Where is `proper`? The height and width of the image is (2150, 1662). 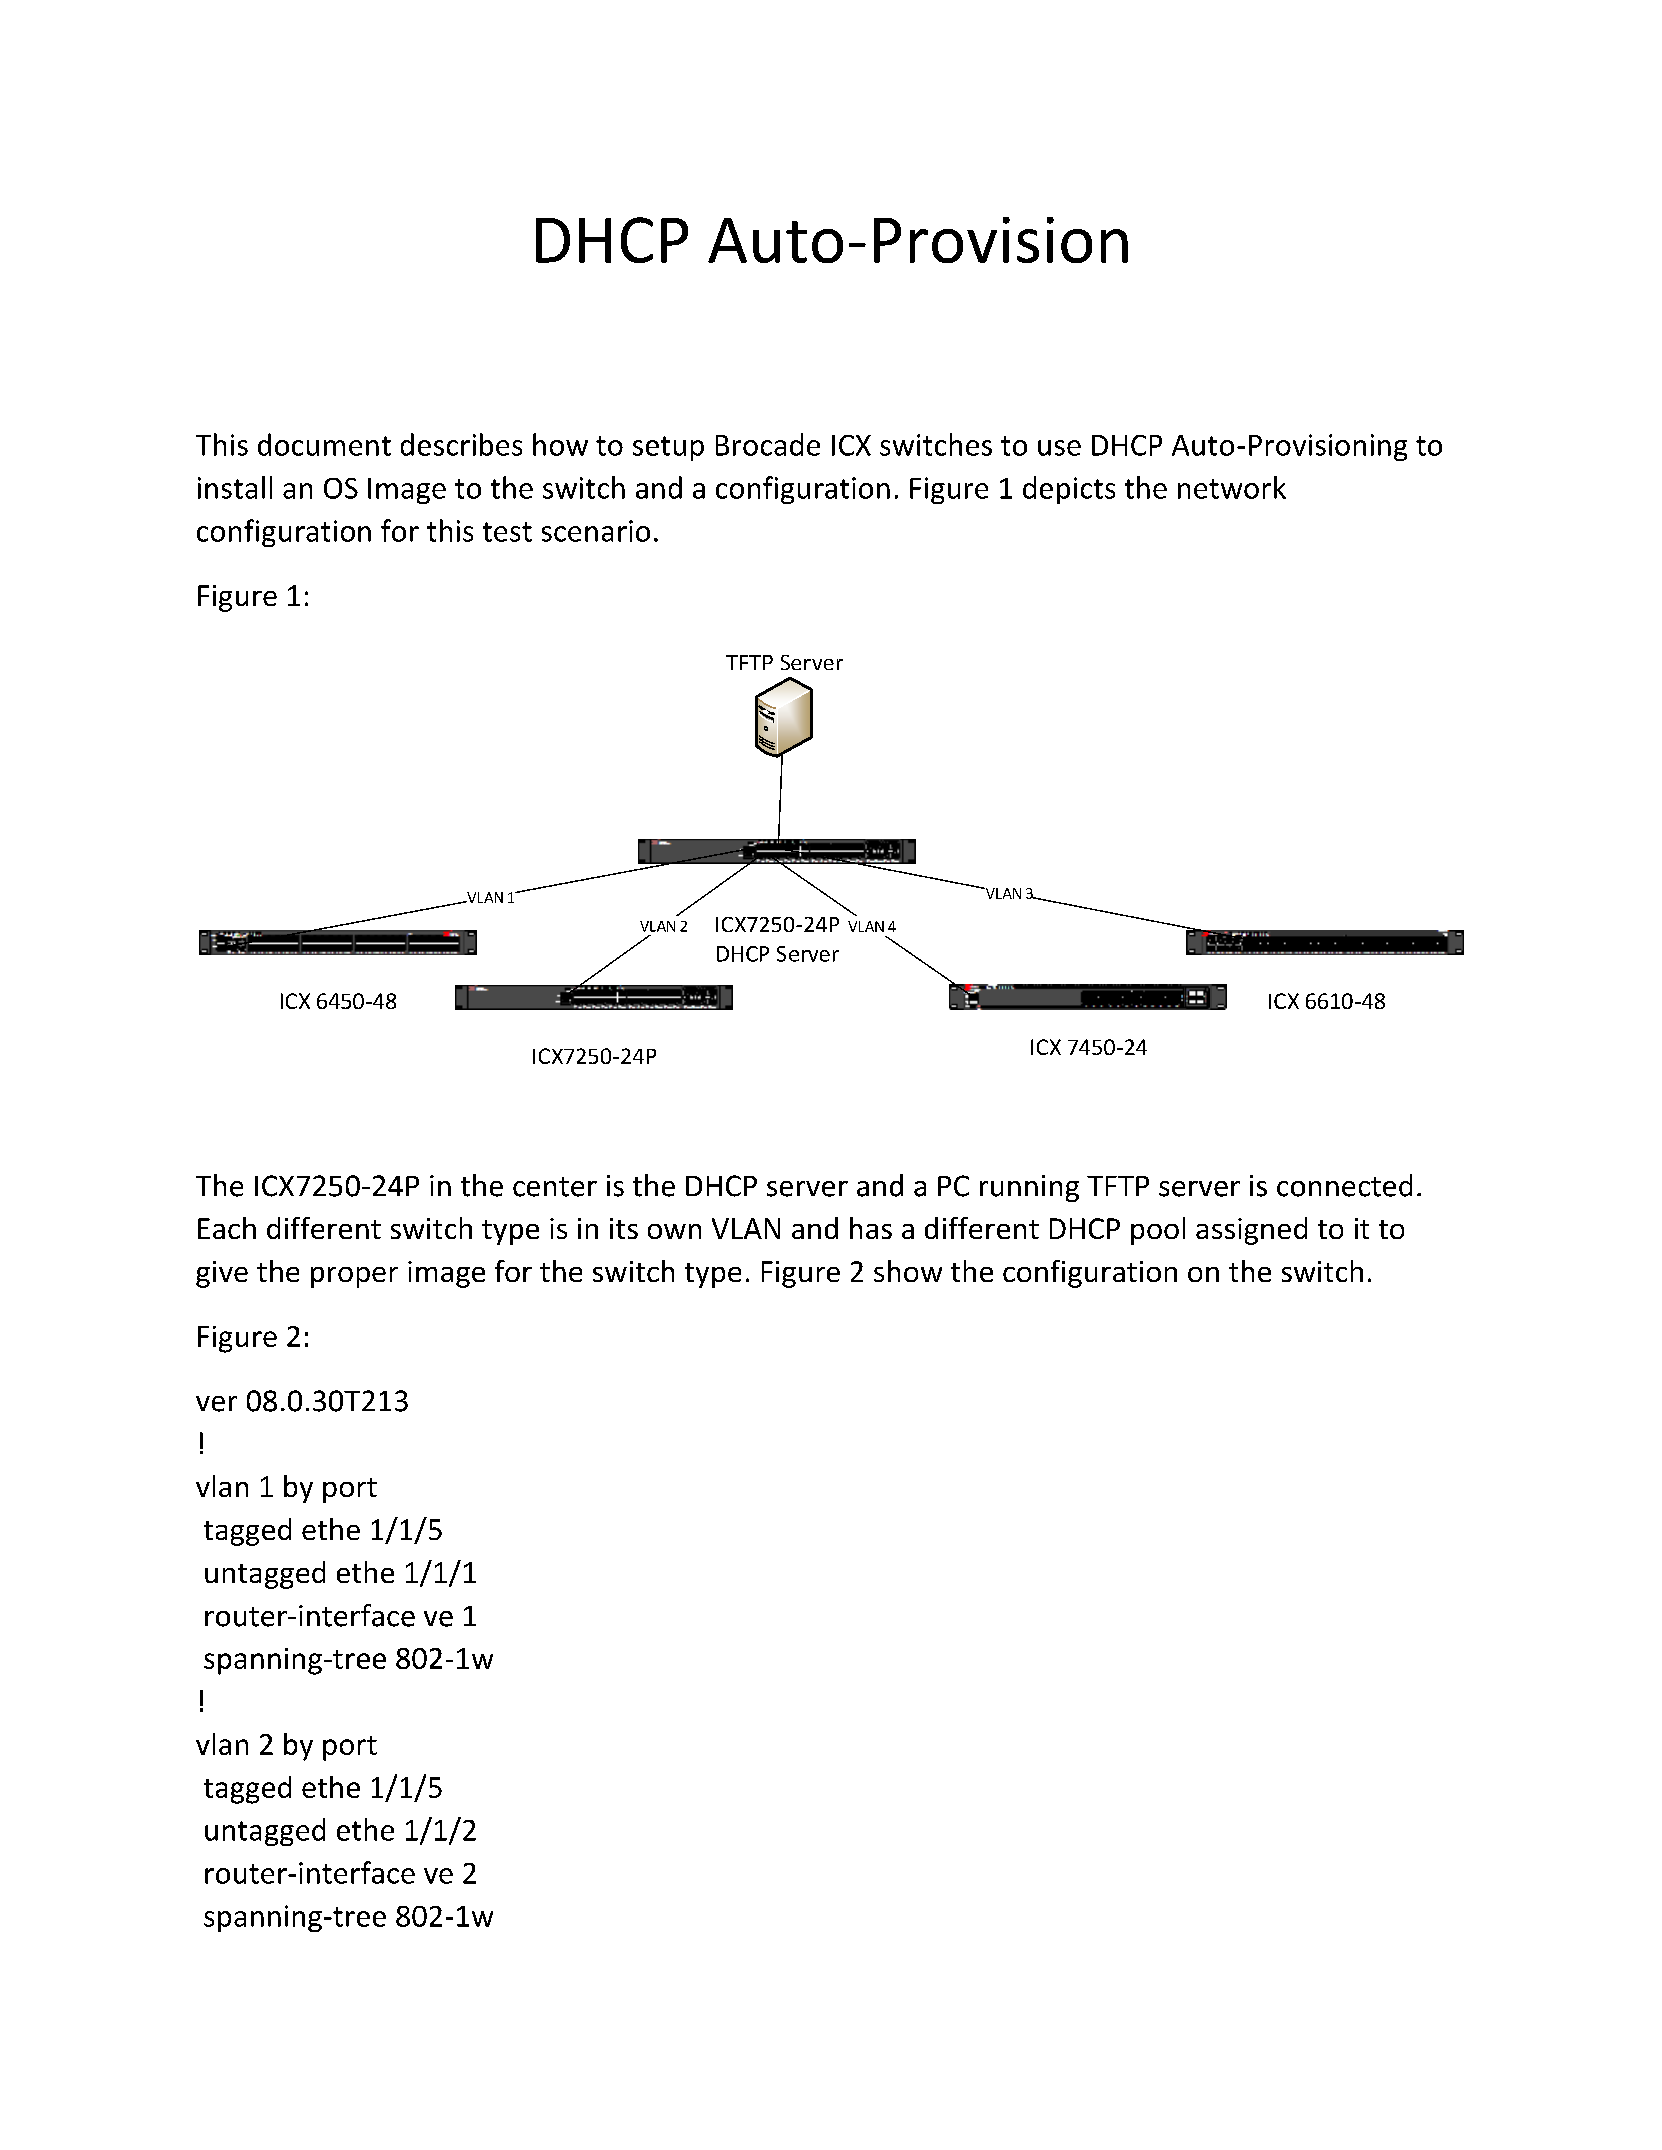
proper is located at coordinates (354, 1277).
